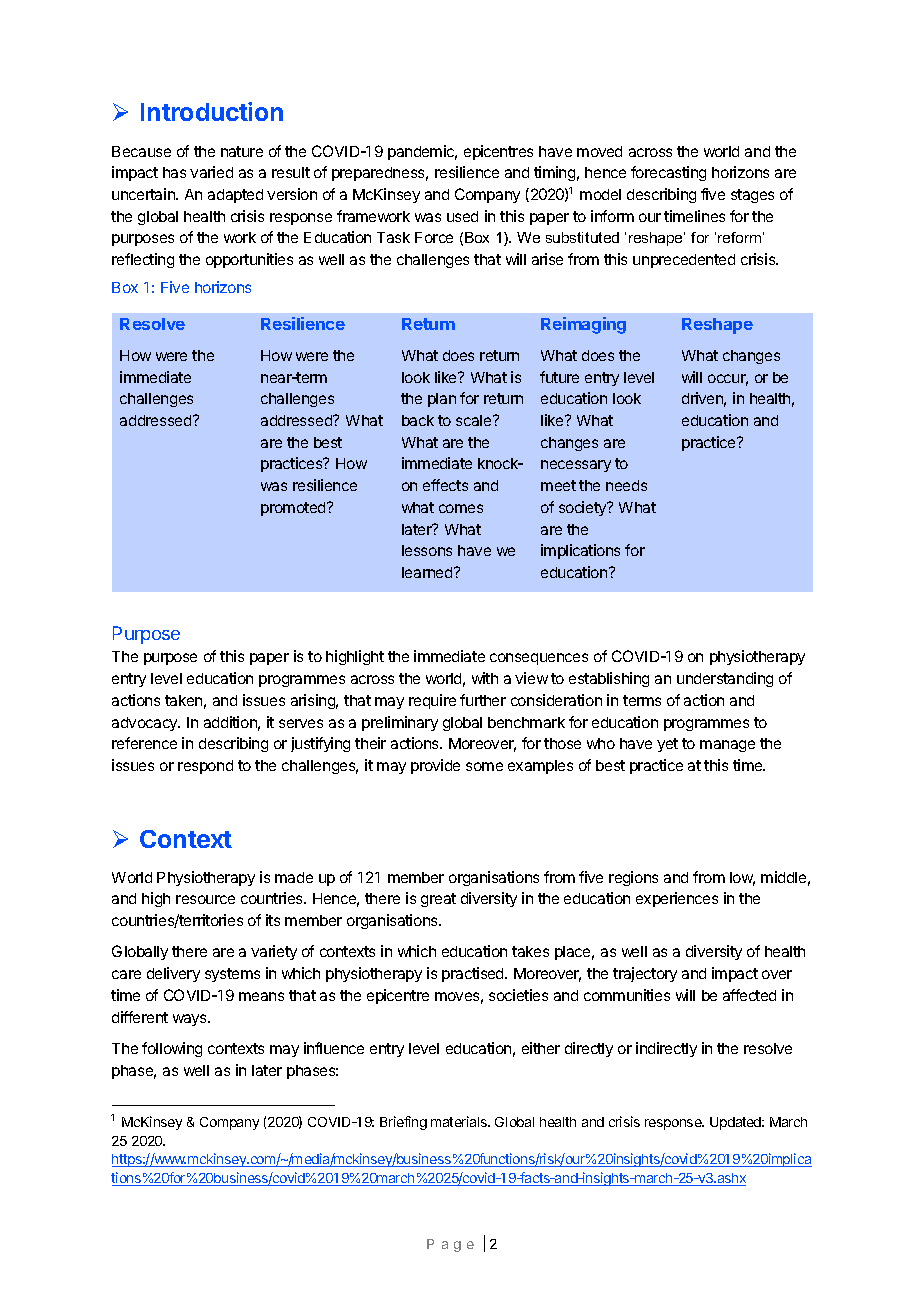 This screenshot has width=924, height=1308. I want to click on promoted, so click(294, 509).
